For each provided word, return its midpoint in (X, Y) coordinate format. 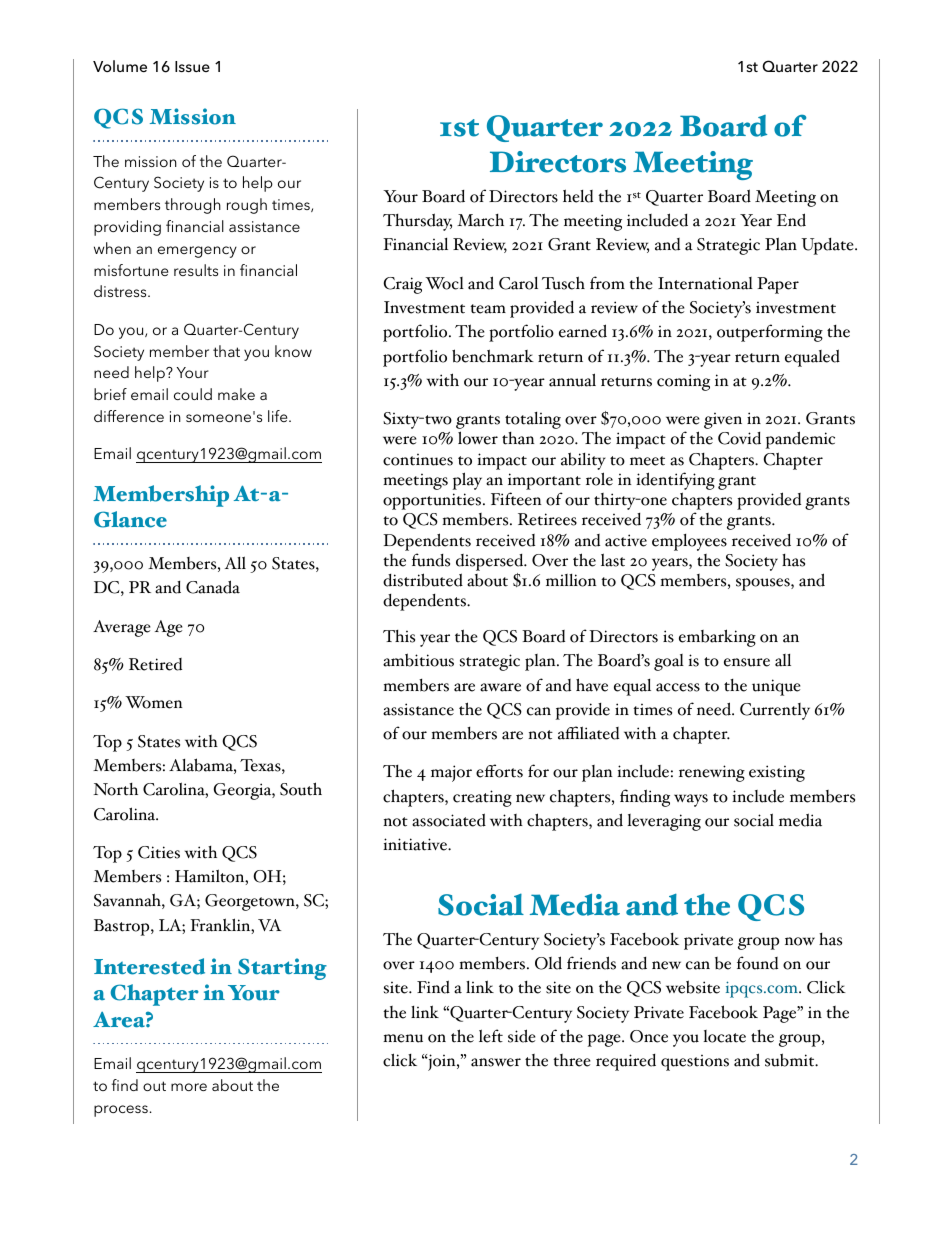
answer (496, 1062)
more (189, 1087)
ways (691, 800)
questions (695, 1062)
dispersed (491, 562)
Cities (159, 852)
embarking (717, 638)
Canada (213, 587)
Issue (192, 66)
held (578, 196)
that (226, 351)
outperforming (770, 333)
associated (449, 820)
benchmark (493, 356)
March (480, 220)
